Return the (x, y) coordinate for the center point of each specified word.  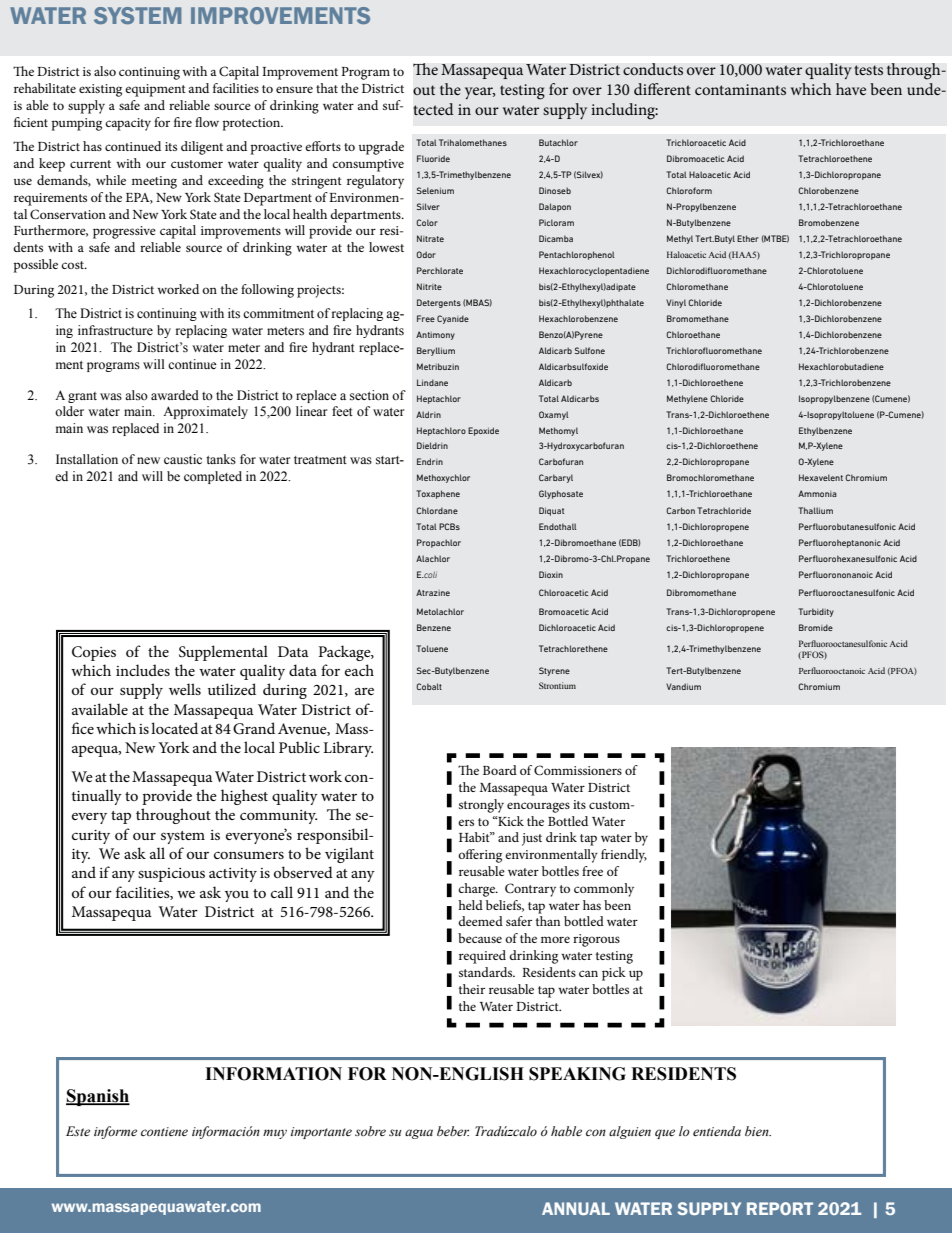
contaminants (740, 89)
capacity (128, 124)
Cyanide (453, 319)
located (174, 728)
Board (500, 770)
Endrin (430, 461)
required (482, 957)
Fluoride (433, 158)
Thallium (815, 510)
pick (614, 974)
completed (213, 477)
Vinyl (676, 303)
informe (115, 1132)
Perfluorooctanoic (832, 670)
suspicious (171, 875)
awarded (175, 395)
